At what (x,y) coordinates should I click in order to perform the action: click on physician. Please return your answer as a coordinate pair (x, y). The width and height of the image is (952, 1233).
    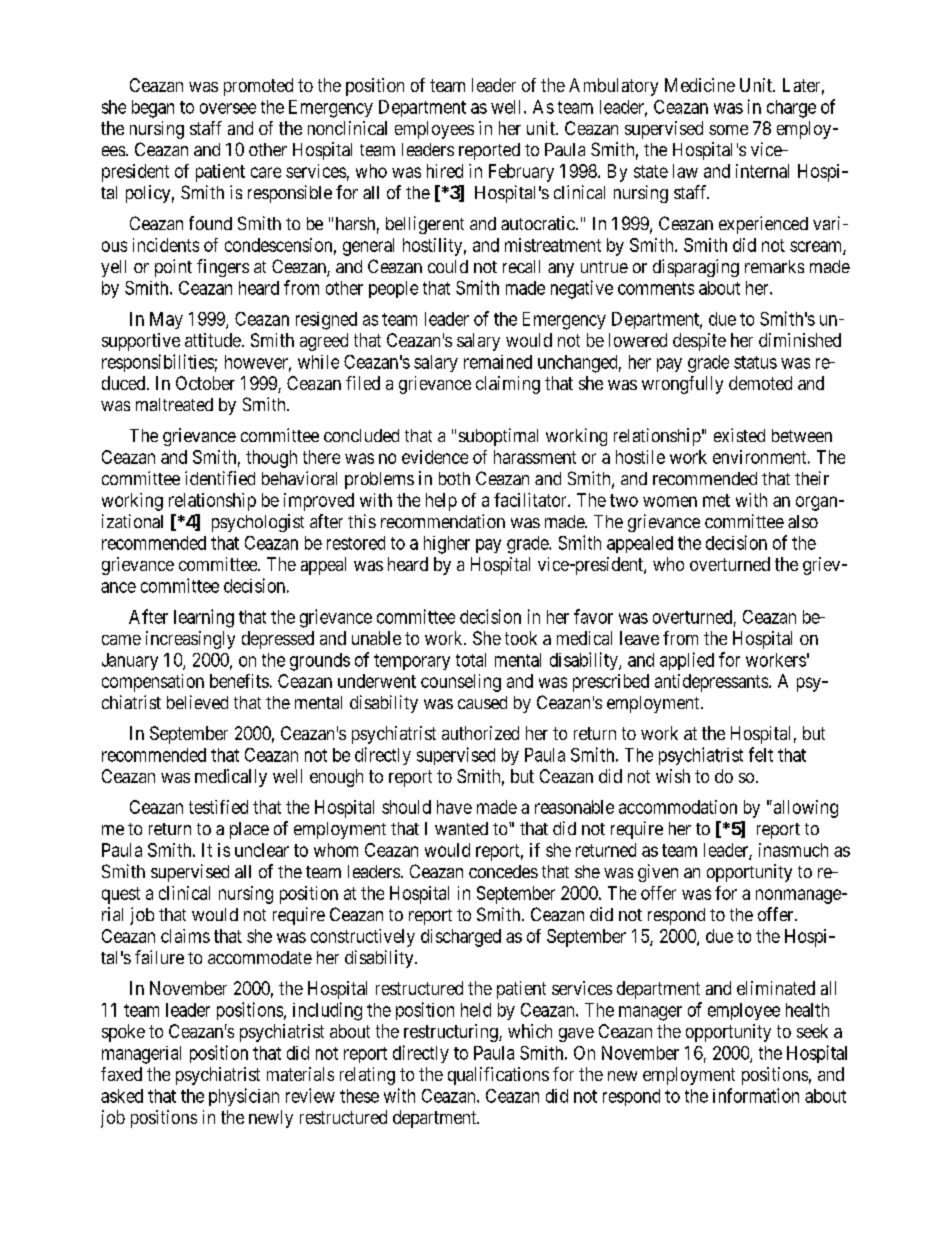
    Looking at the image, I should click on (244, 1097).
